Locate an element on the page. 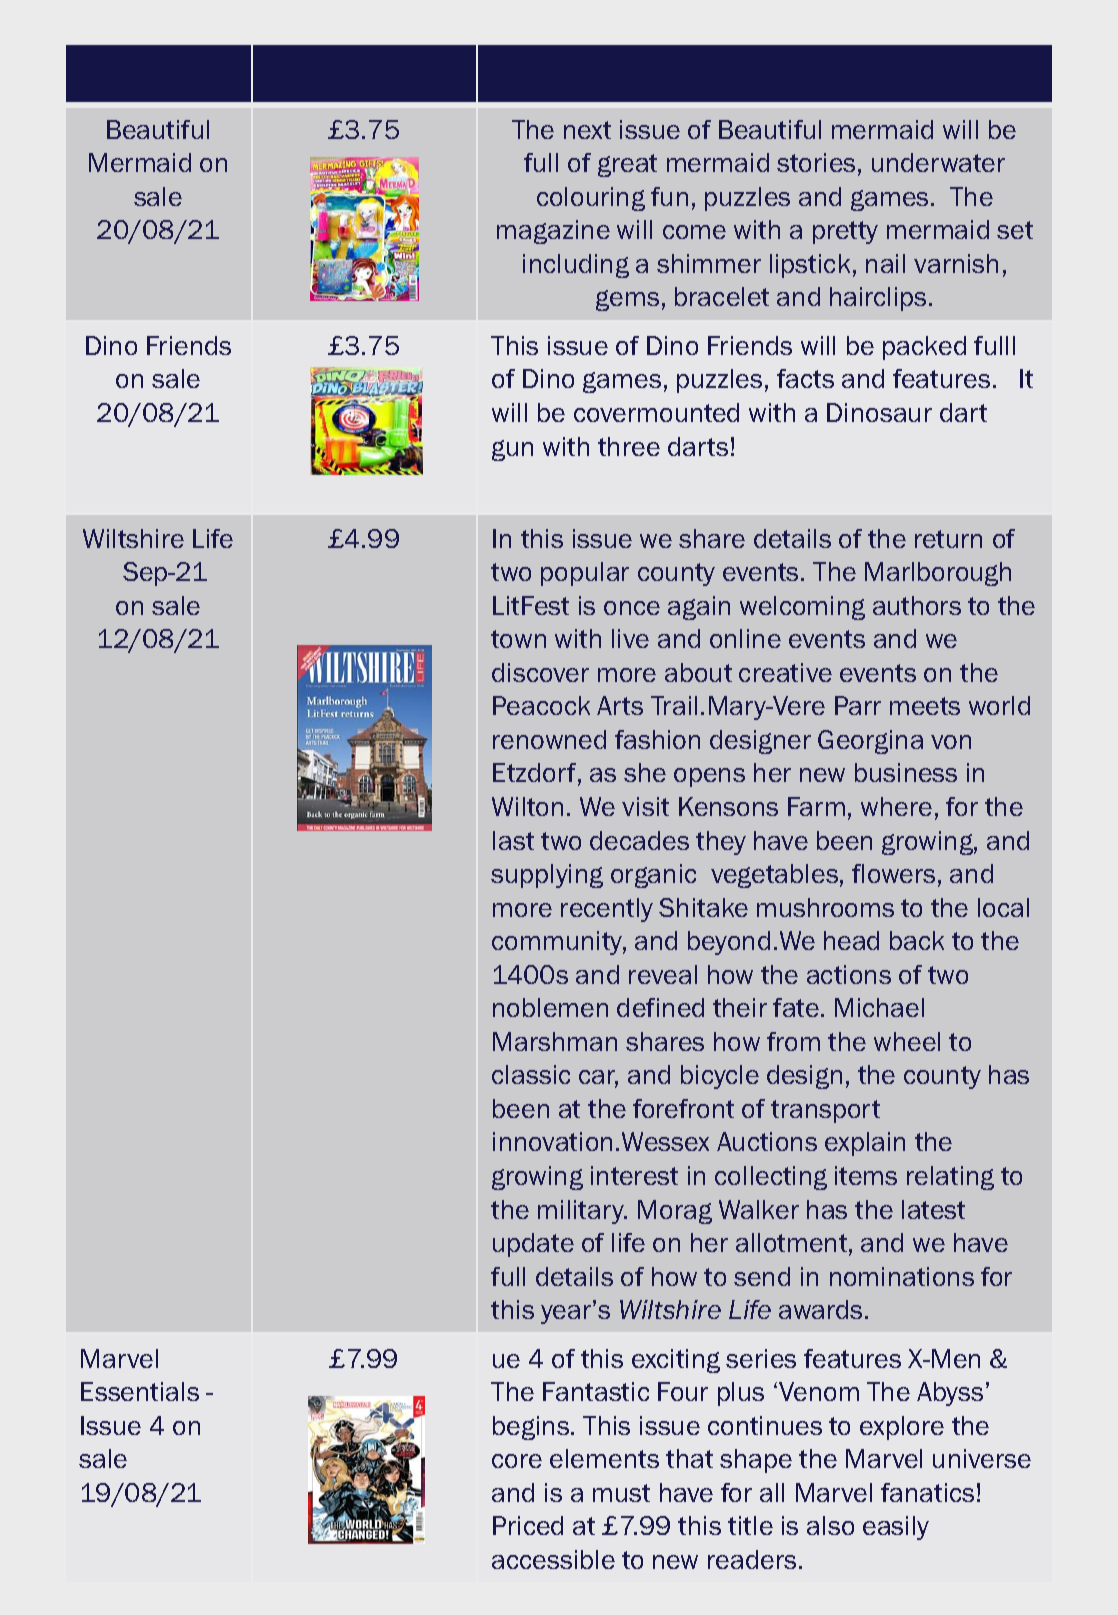 The width and height of the image is (1118, 1615). magazine is located at coordinates (553, 232).
